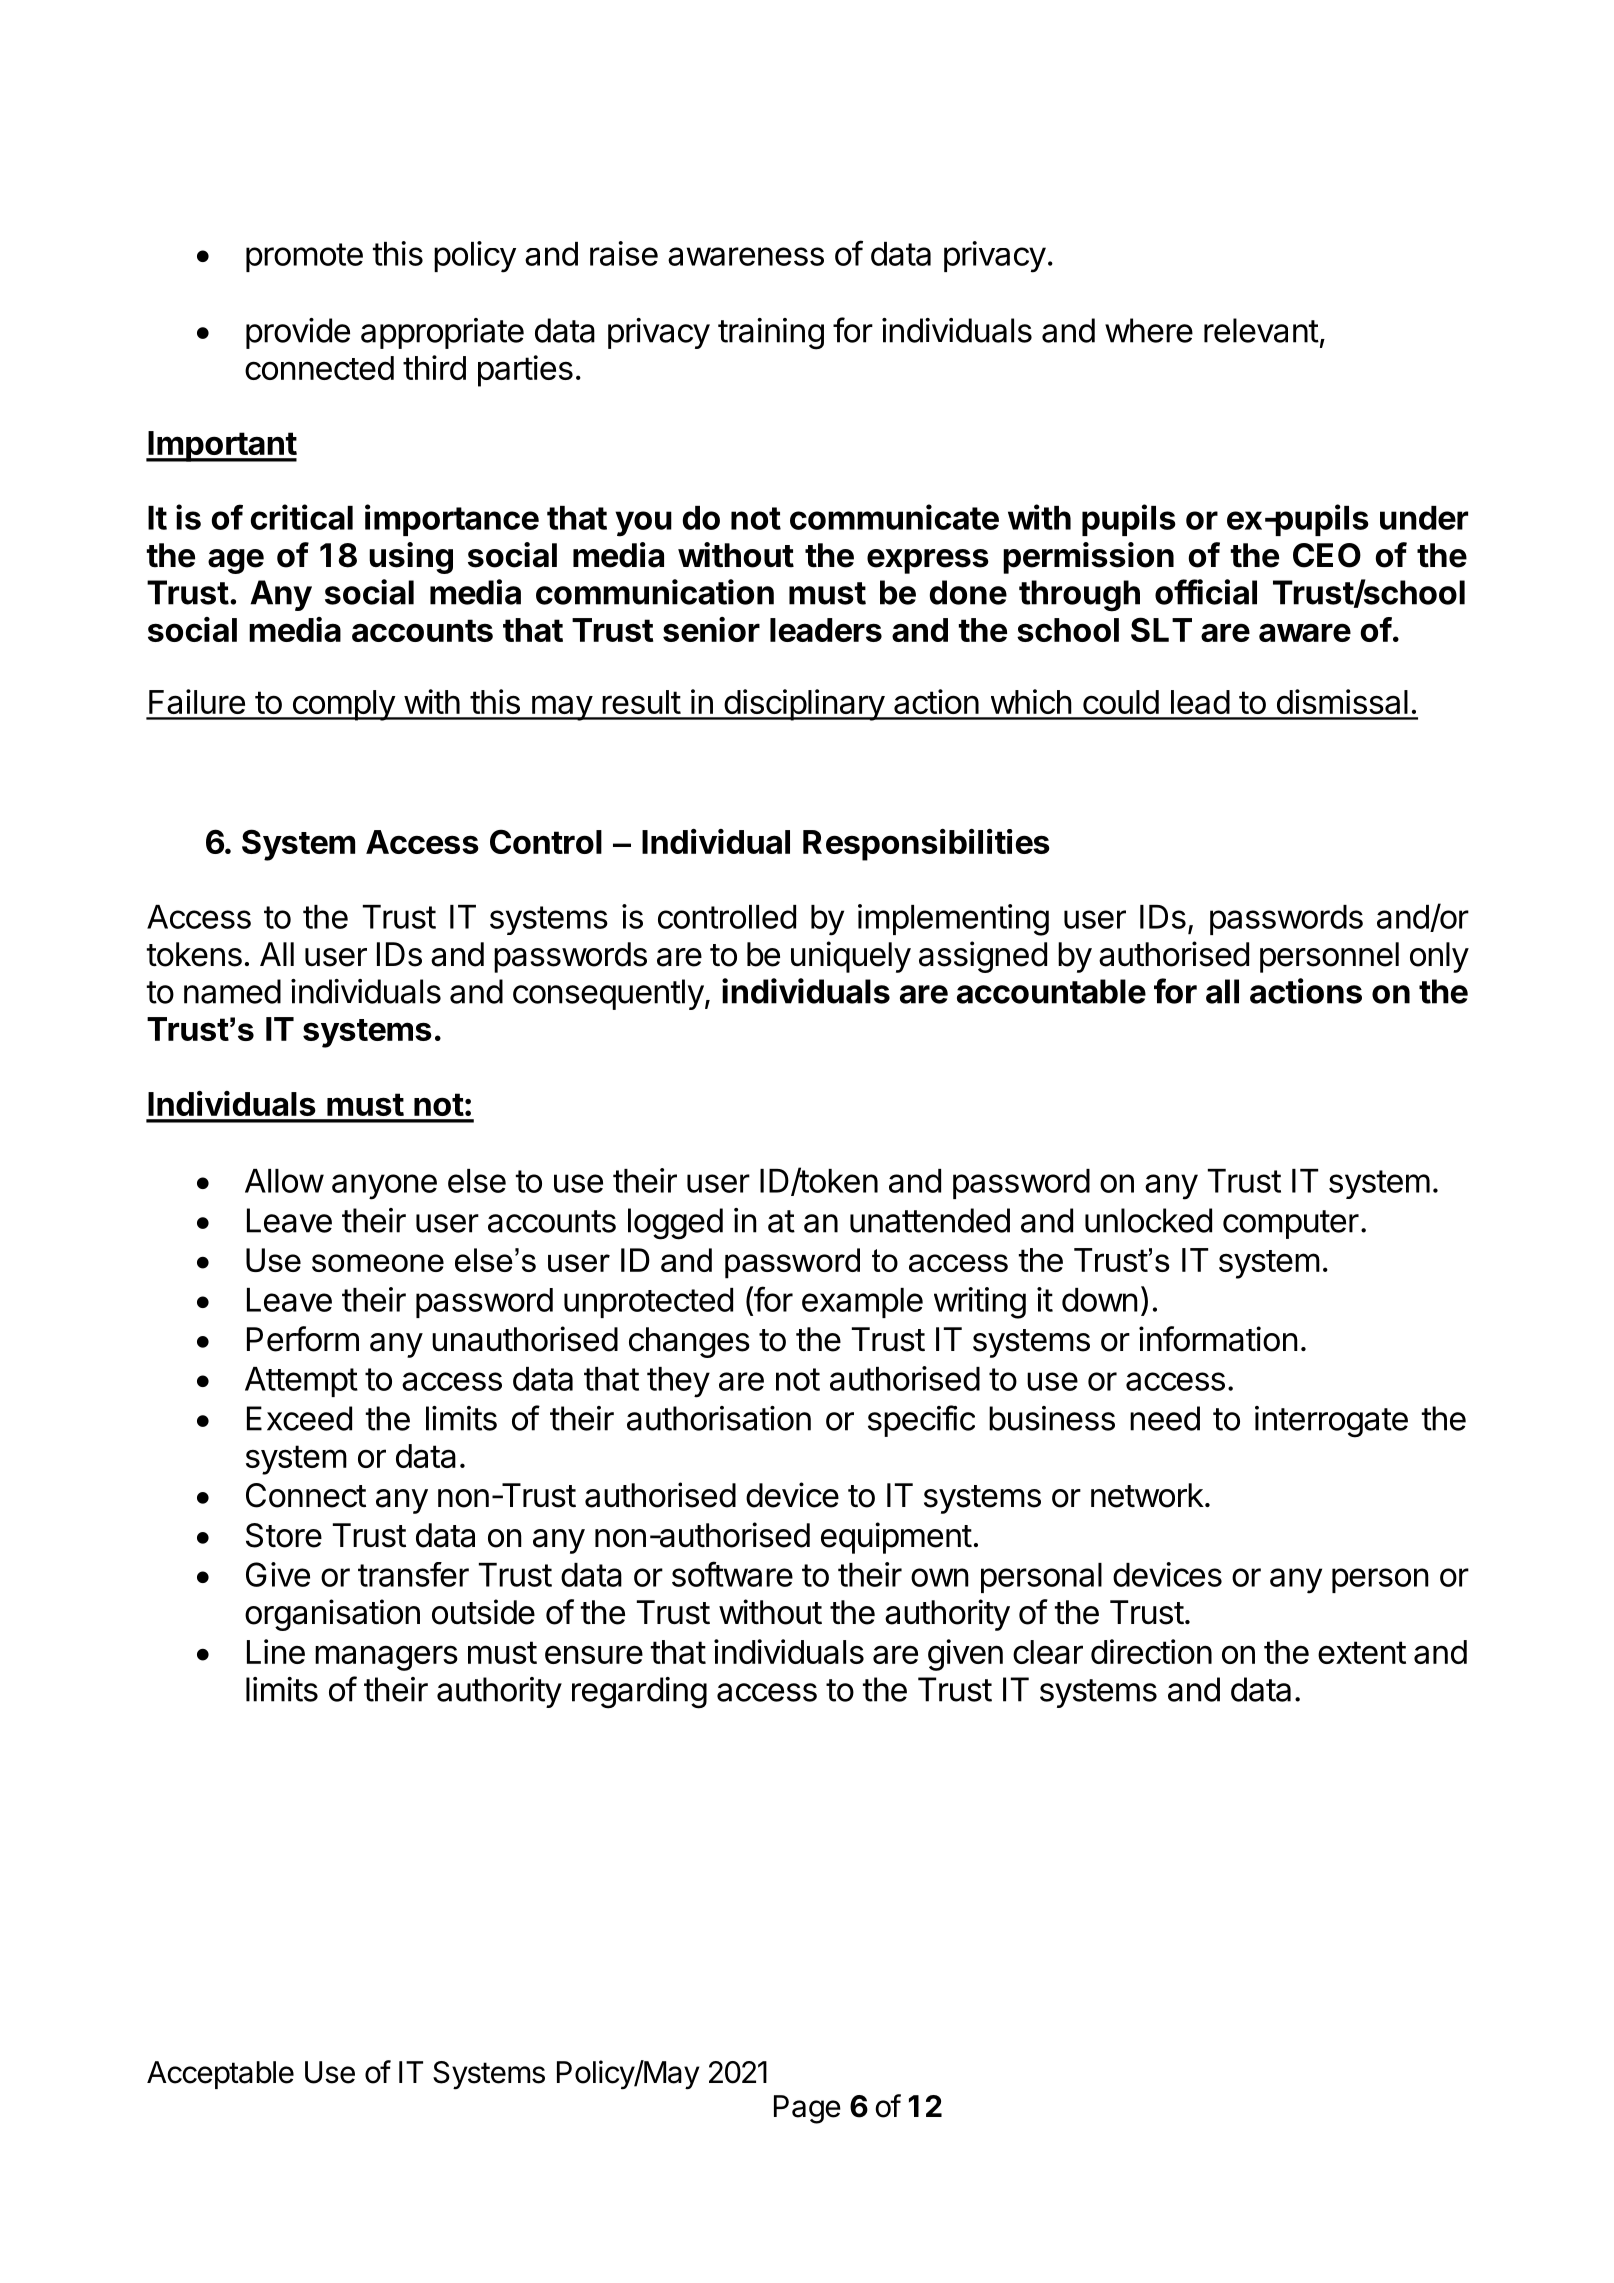 The image size is (1614, 2283). Describe the element at coordinates (298, 333) in the screenshot. I see `provide` at that location.
